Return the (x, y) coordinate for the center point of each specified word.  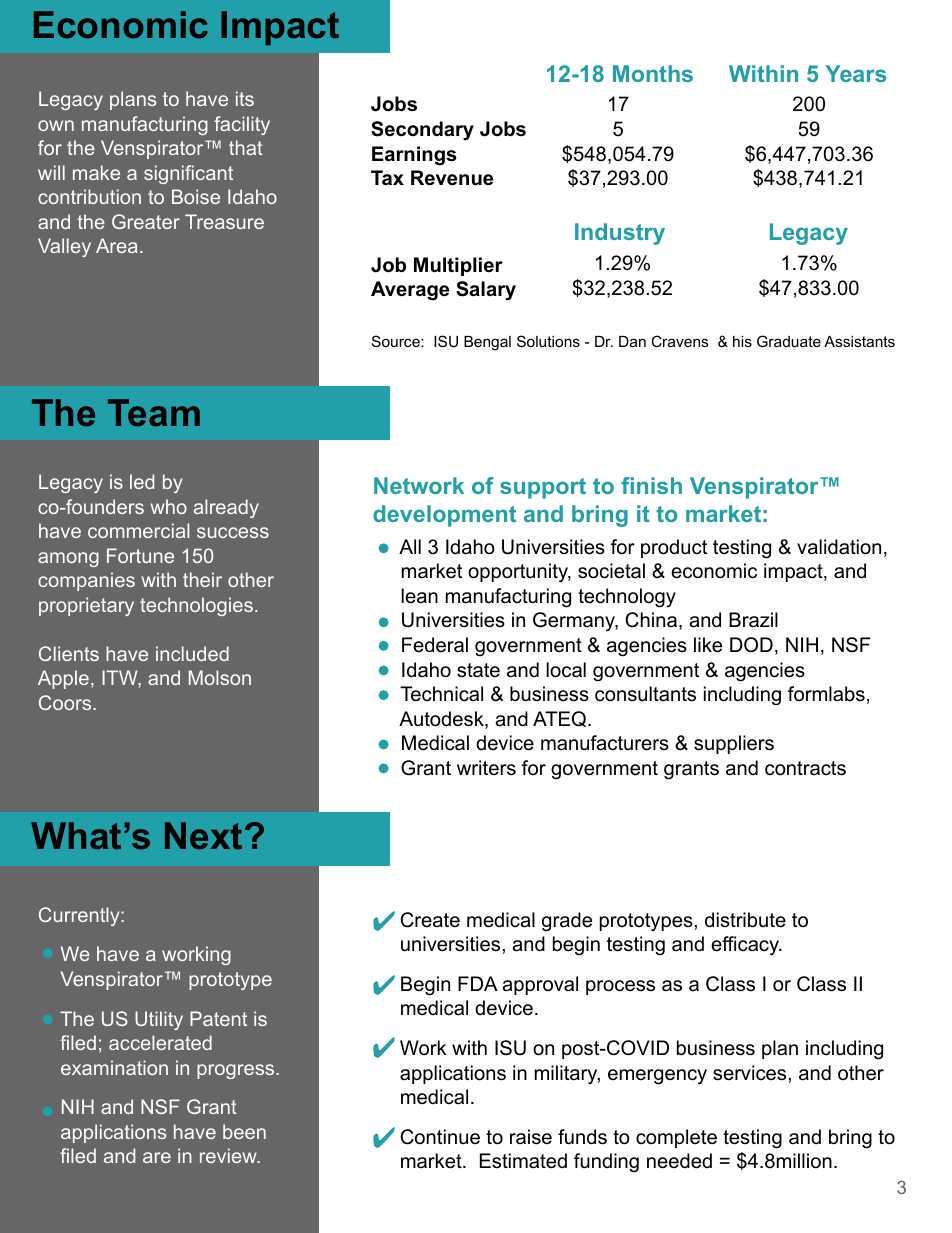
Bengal (487, 343)
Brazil (753, 619)
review (229, 1155)
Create (430, 920)
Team (154, 413)
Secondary (422, 131)
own (56, 125)
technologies (196, 606)
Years (855, 73)
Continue (440, 1137)
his (742, 341)
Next (203, 836)
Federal (435, 645)
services (751, 1073)
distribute (745, 920)
